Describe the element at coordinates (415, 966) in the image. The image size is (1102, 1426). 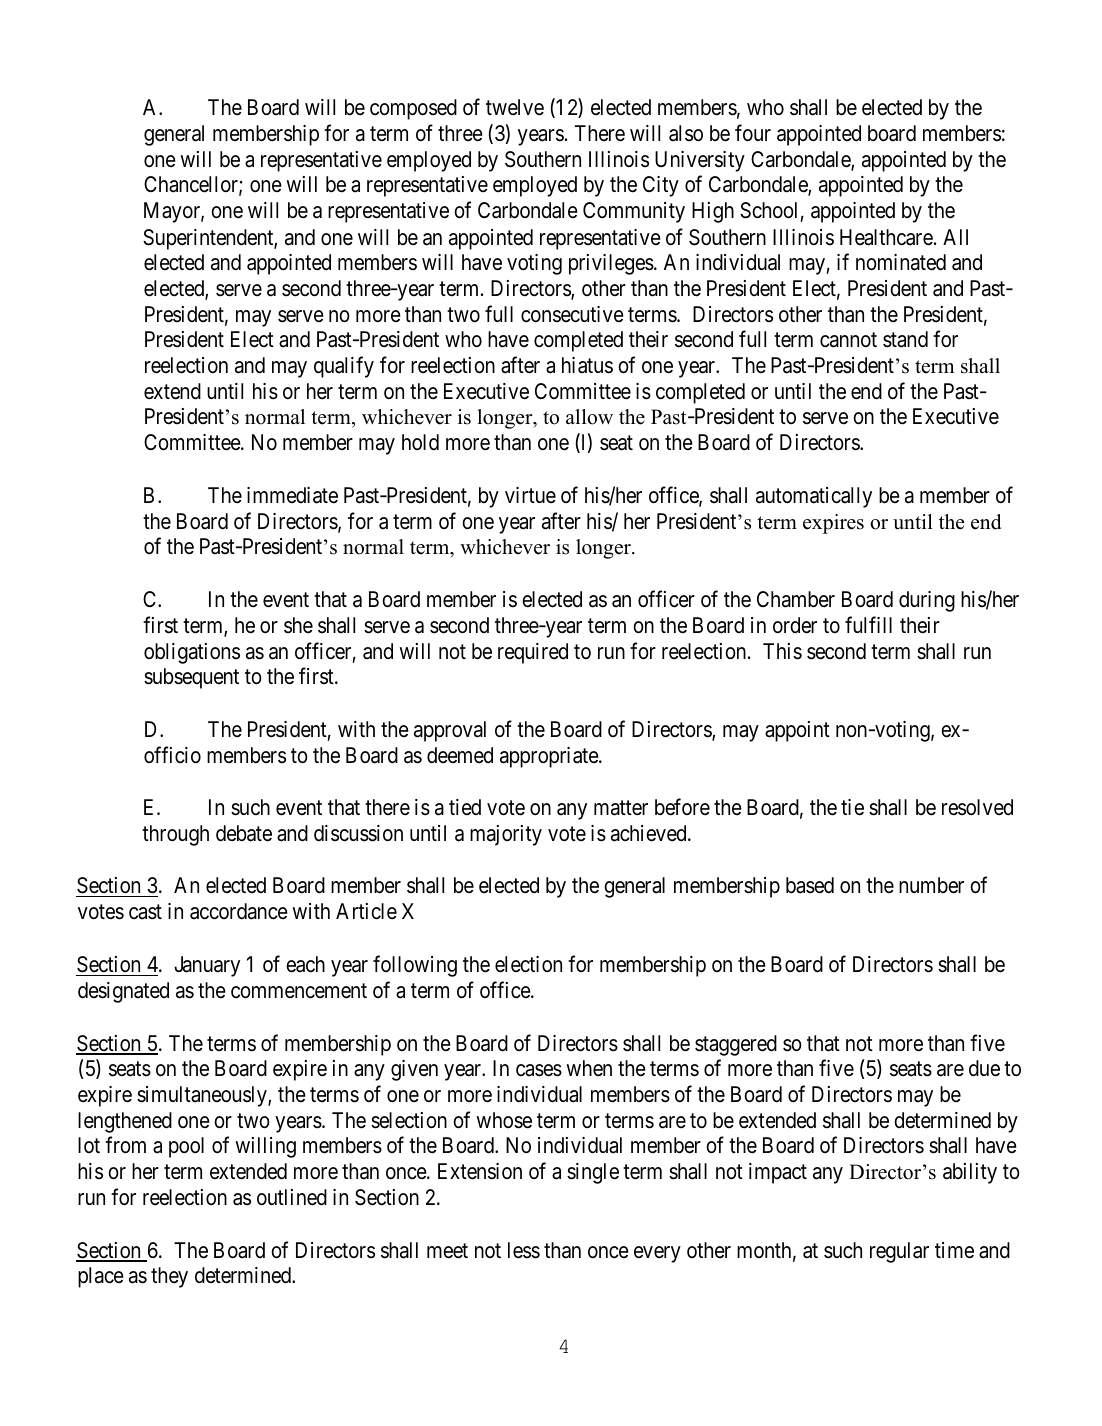
I see `following` at that location.
